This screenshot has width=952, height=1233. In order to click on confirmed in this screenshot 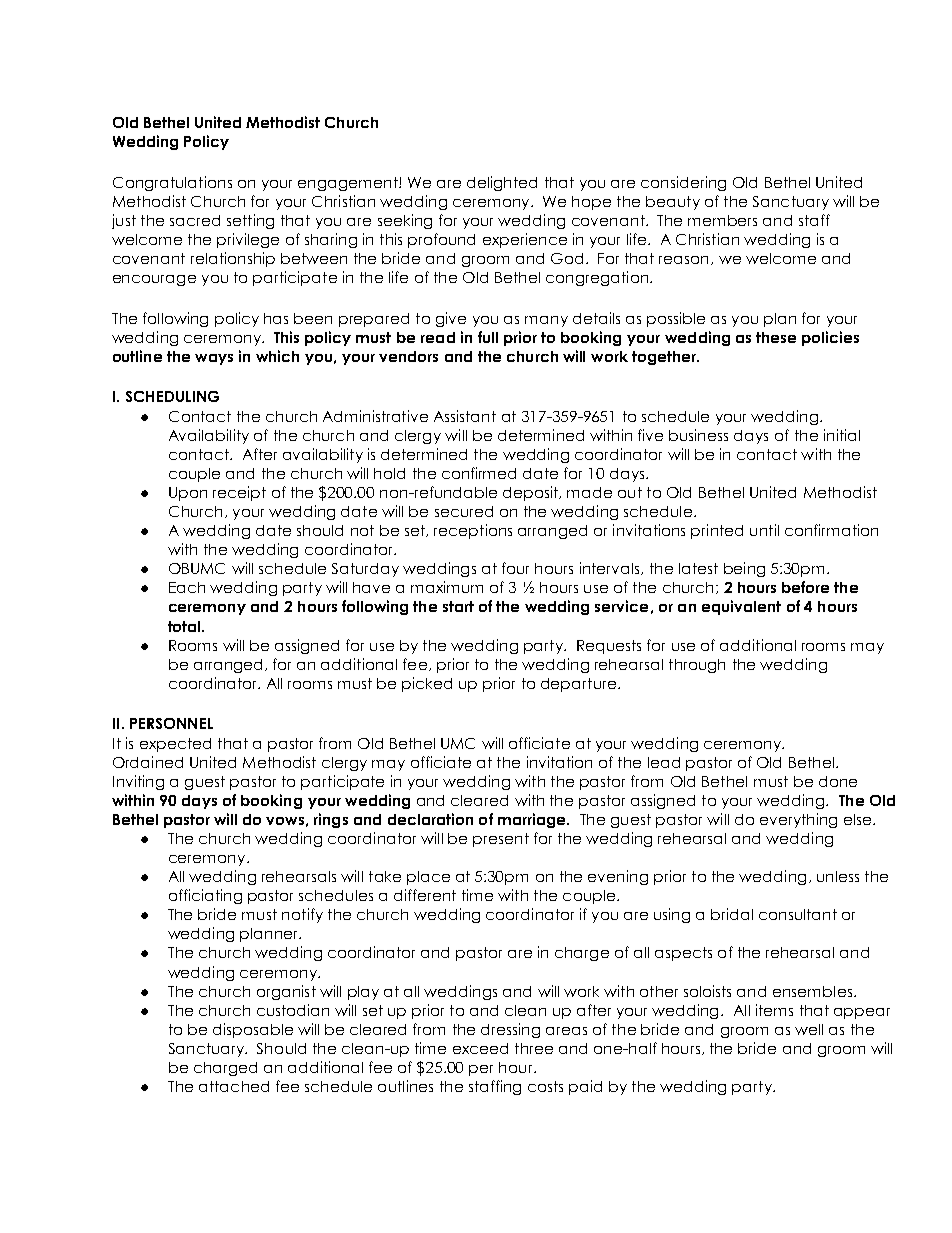, I will do `click(479, 473)`.
